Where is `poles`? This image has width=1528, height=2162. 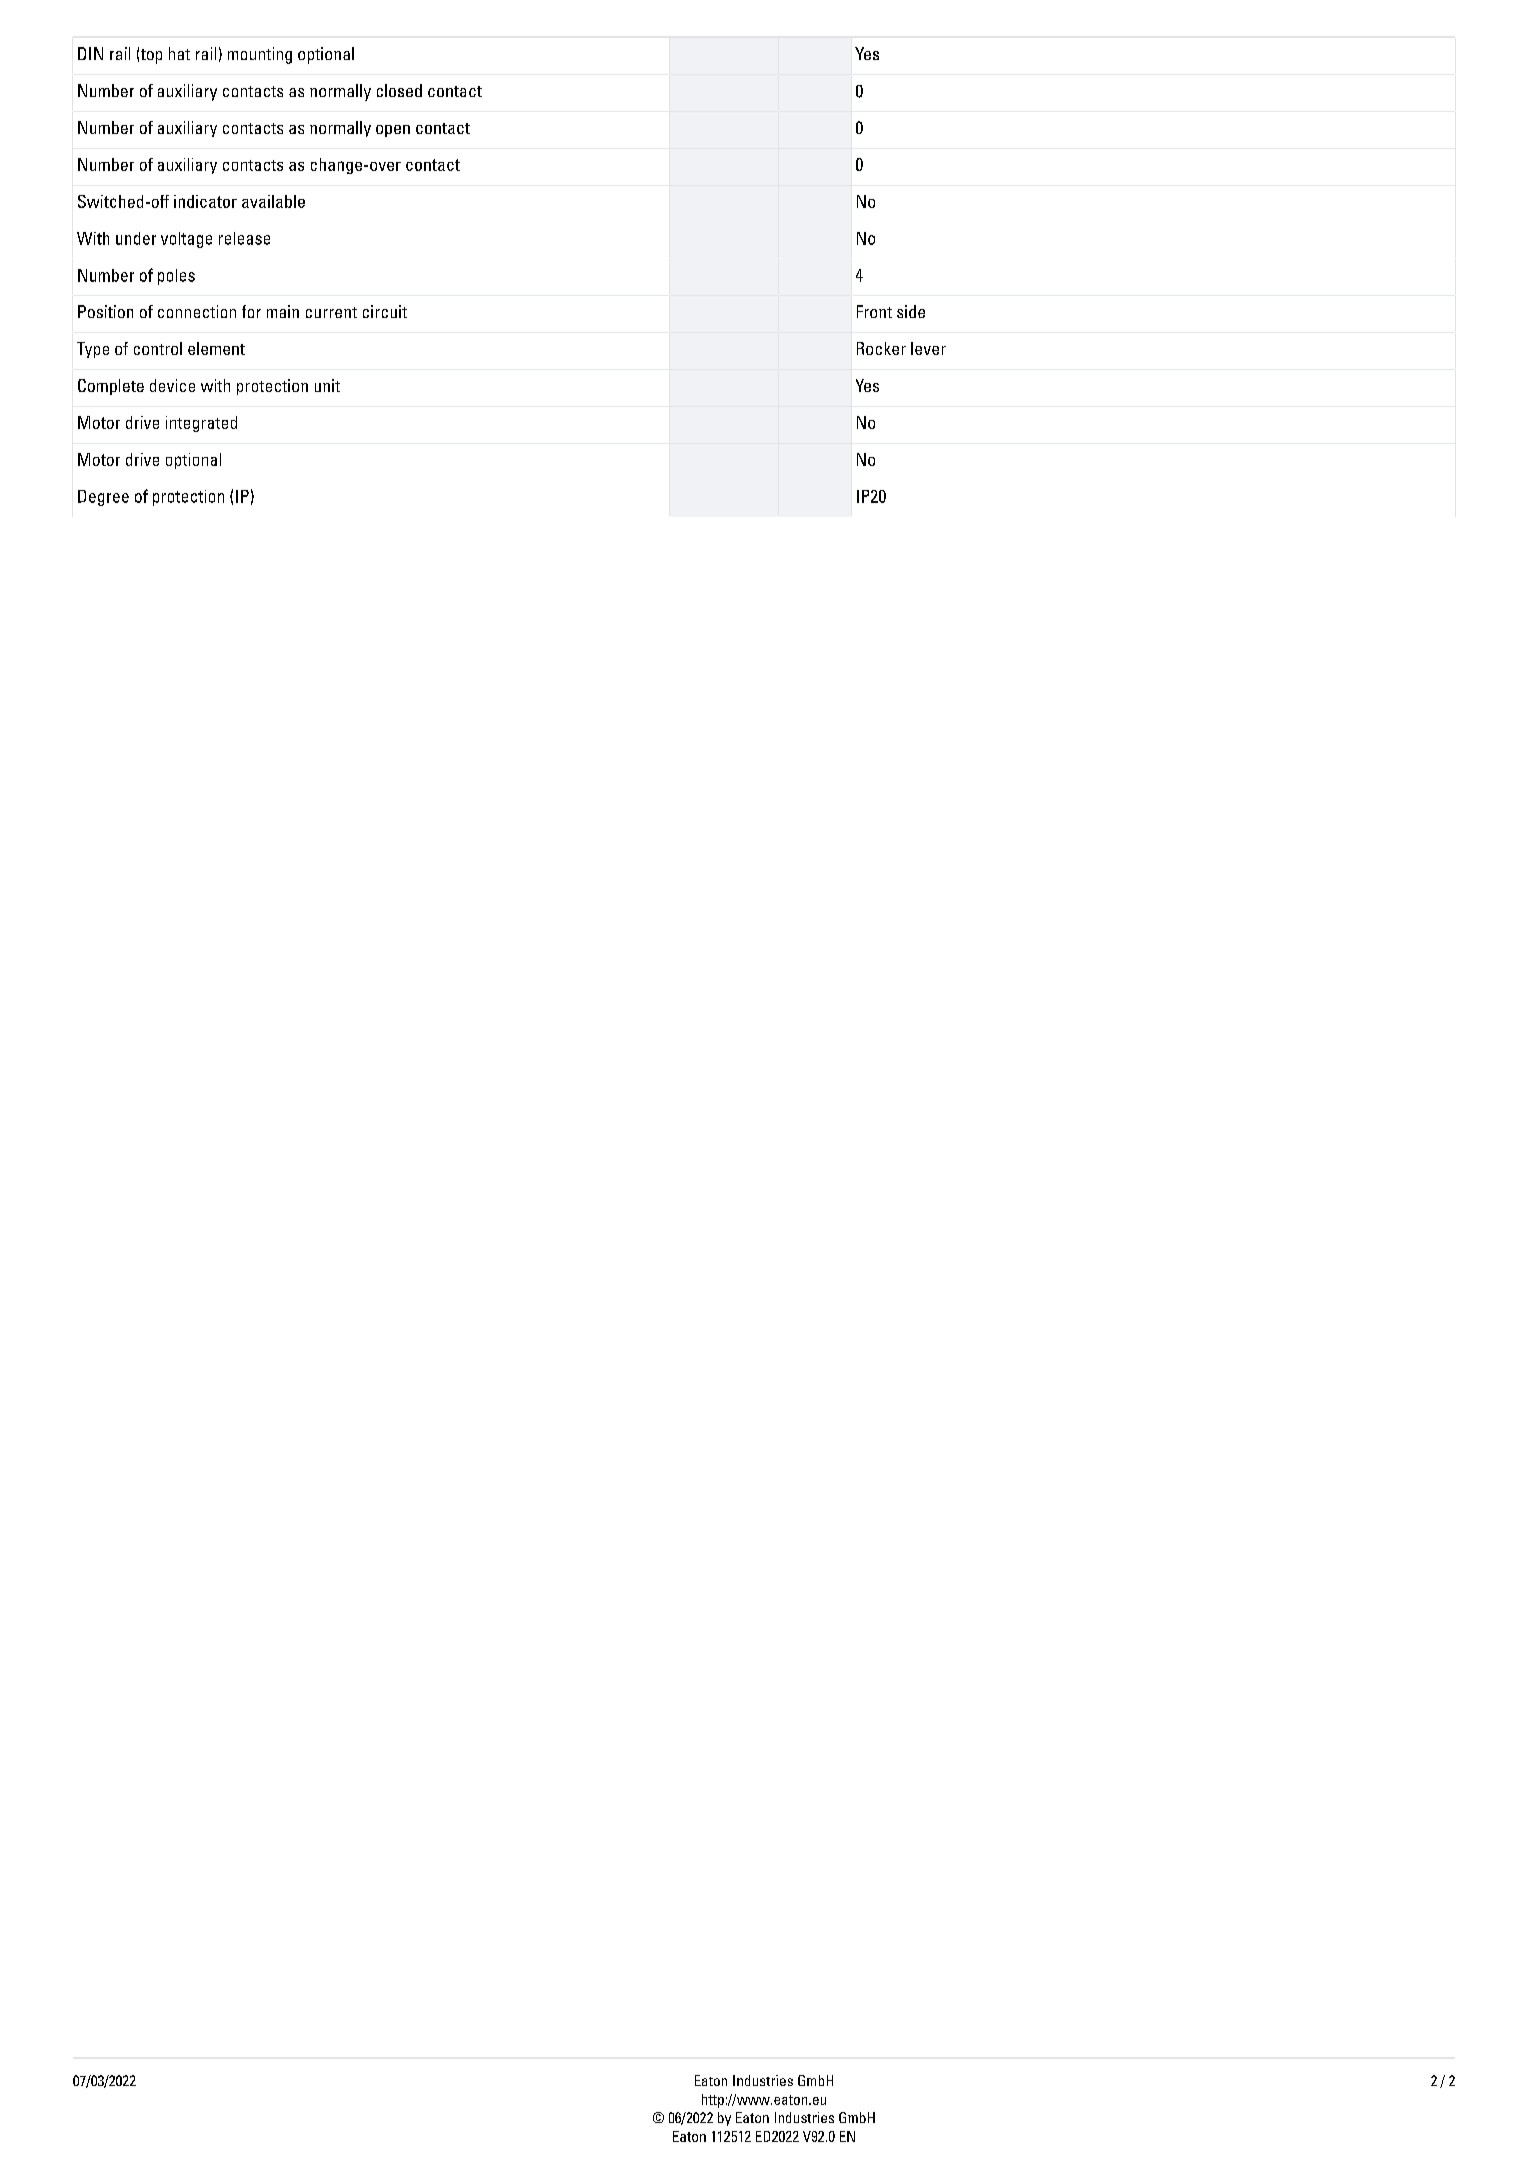 poles is located at coordinates (176, 277).
